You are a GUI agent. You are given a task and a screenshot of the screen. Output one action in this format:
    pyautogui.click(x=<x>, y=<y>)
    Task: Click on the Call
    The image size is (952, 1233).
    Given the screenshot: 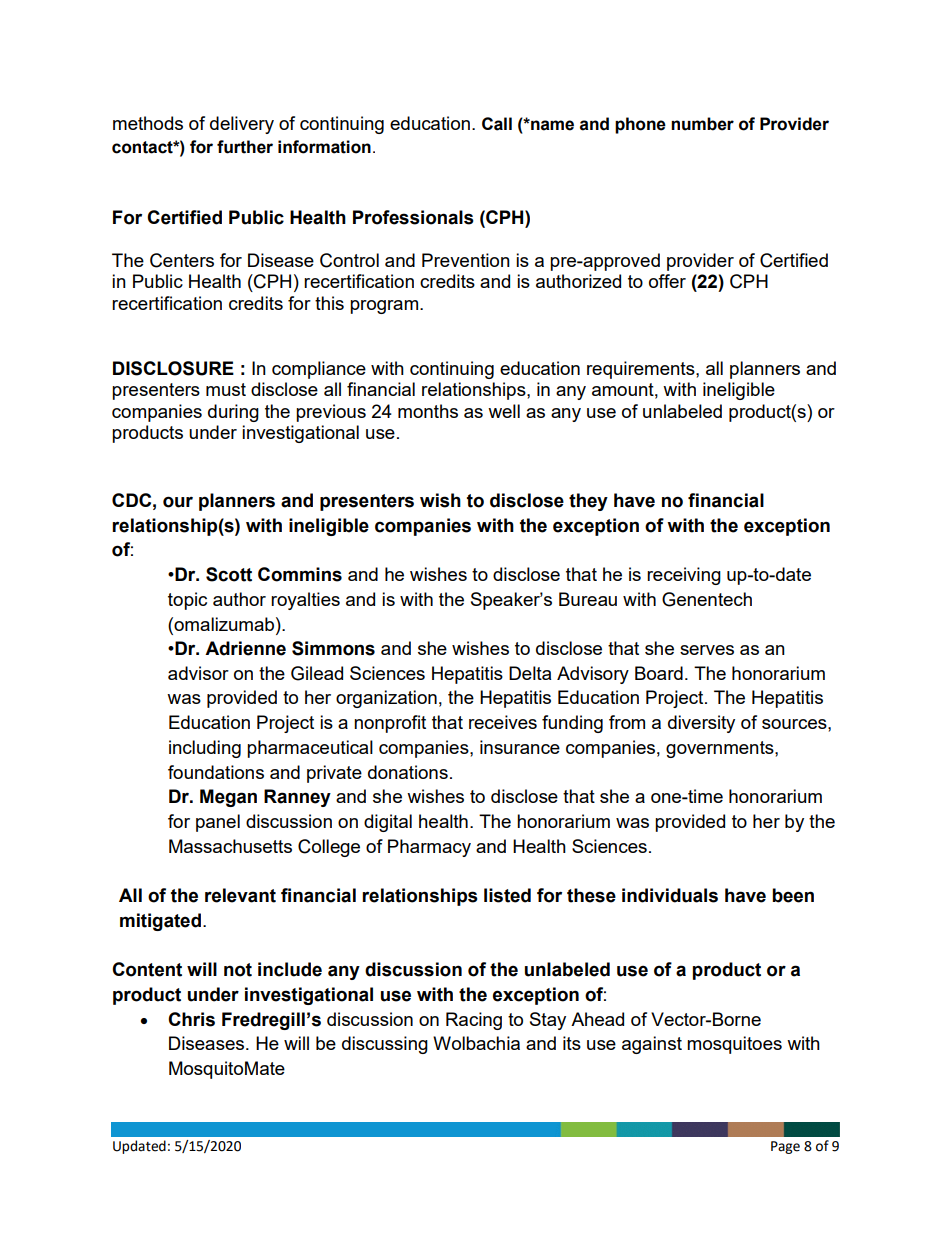 What is the action you would take?
    pyautogui.click(x=497, y=124)
